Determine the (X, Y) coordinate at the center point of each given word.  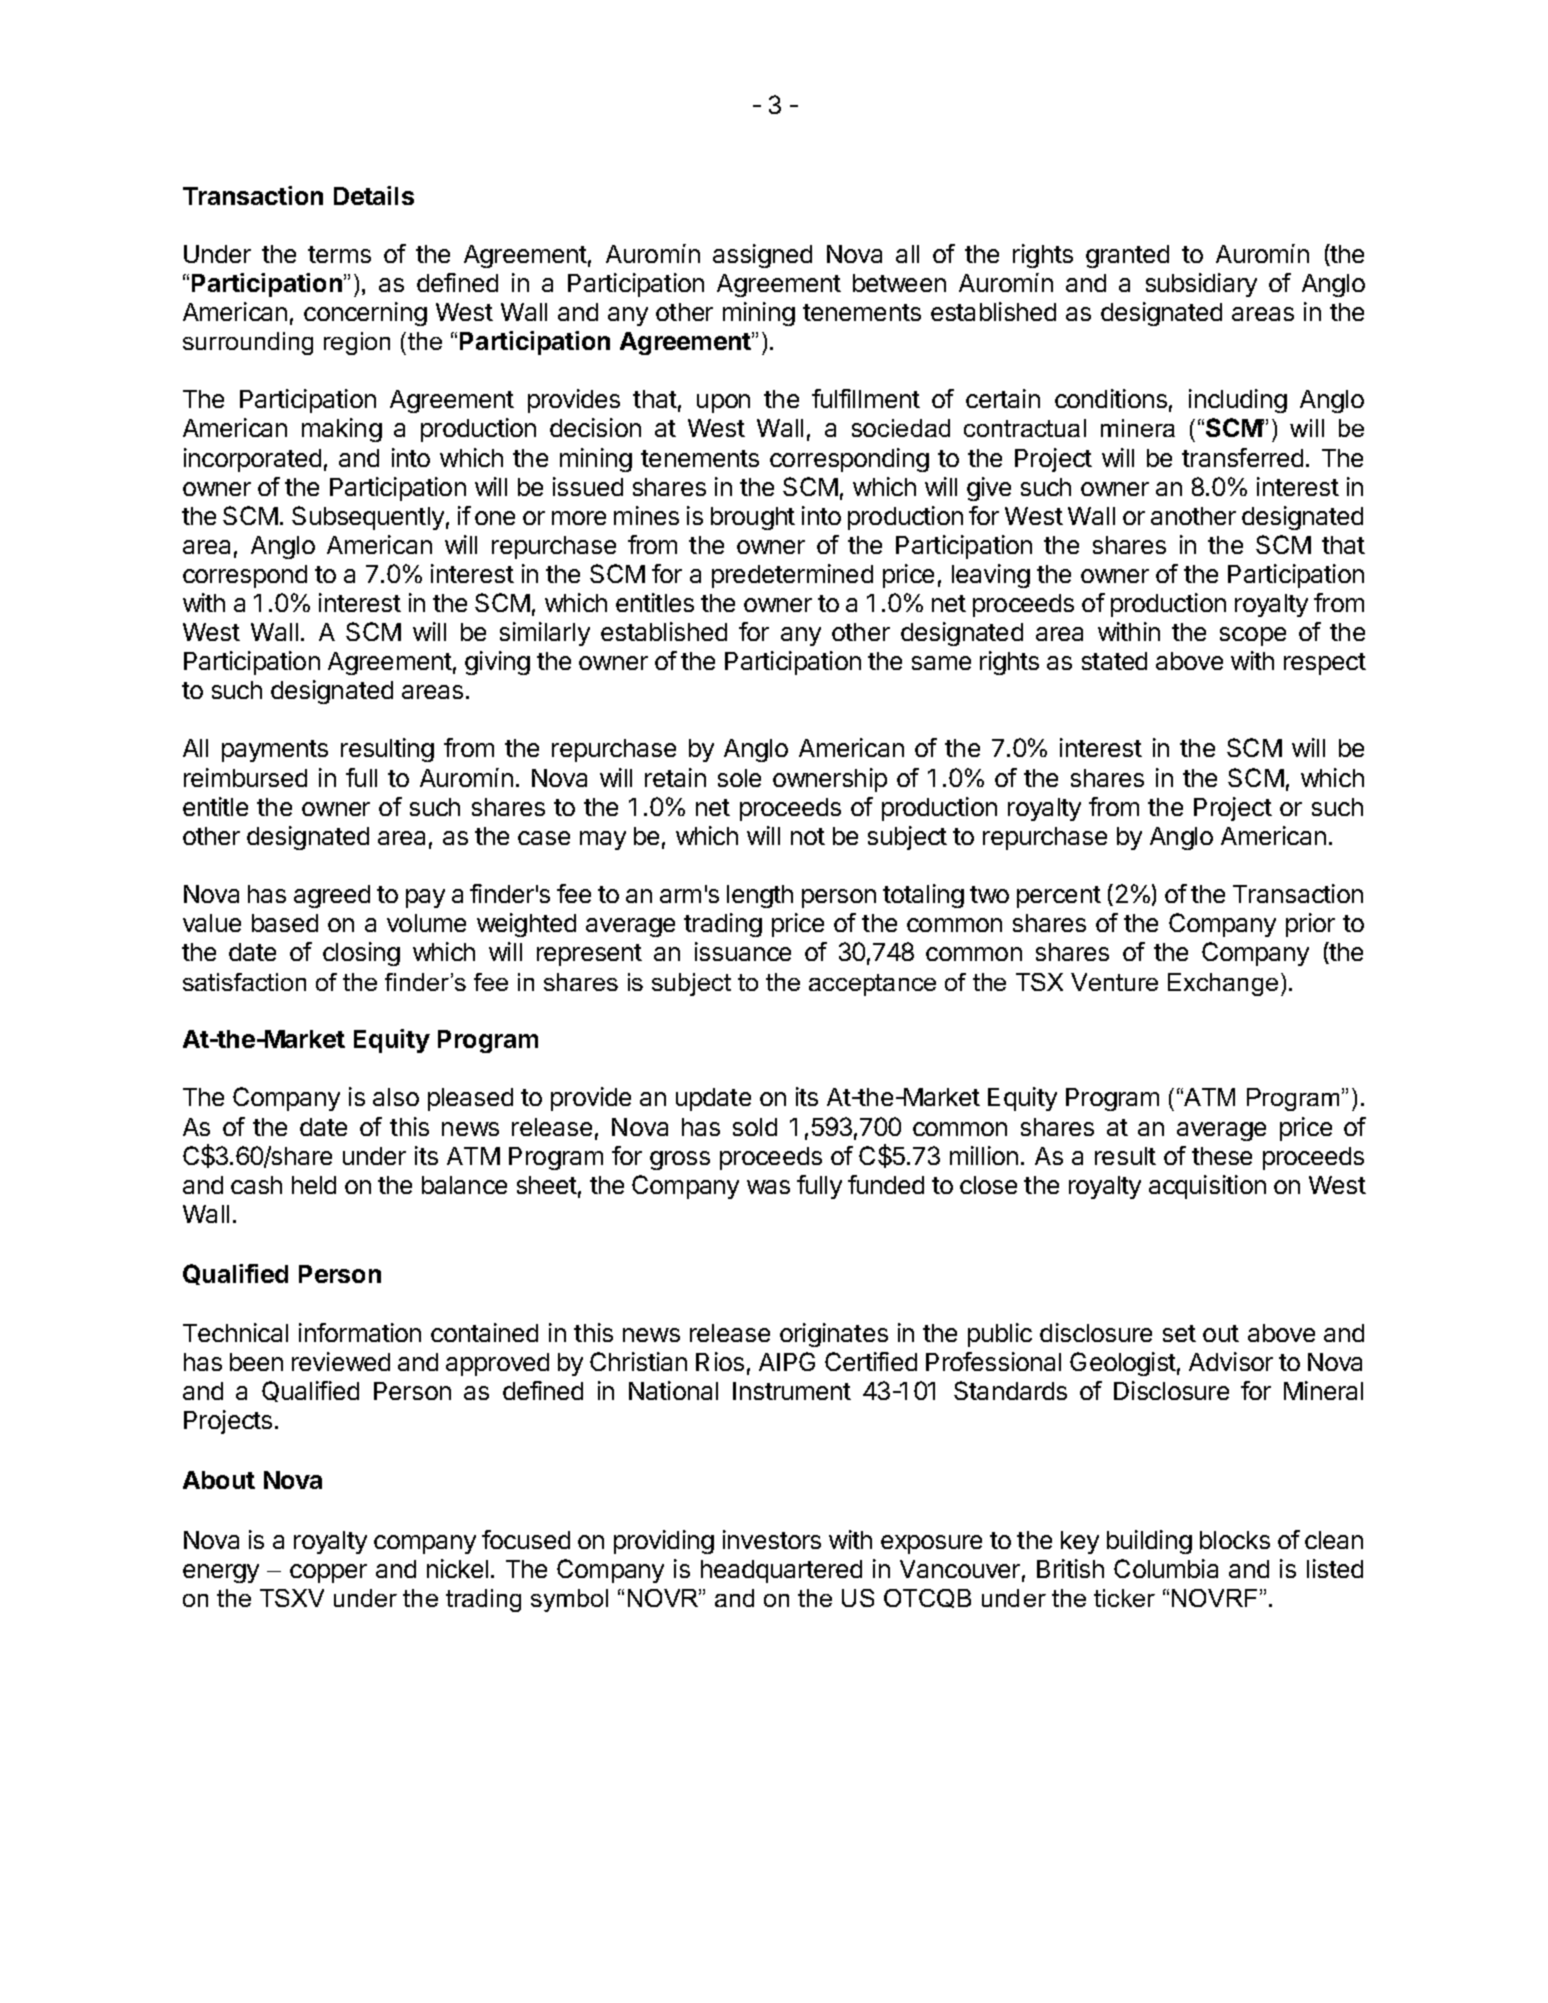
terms (339, 254)
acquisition (1207, 1187)
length (760, 896)
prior (1310, 925)
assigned (762, 256)
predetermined (792, 576)
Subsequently (368, 518)
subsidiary (1201, 285)
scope (1253, 636)
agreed (332, 896)
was (768, 1187)
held (314, 1185)
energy (221, 1573)
